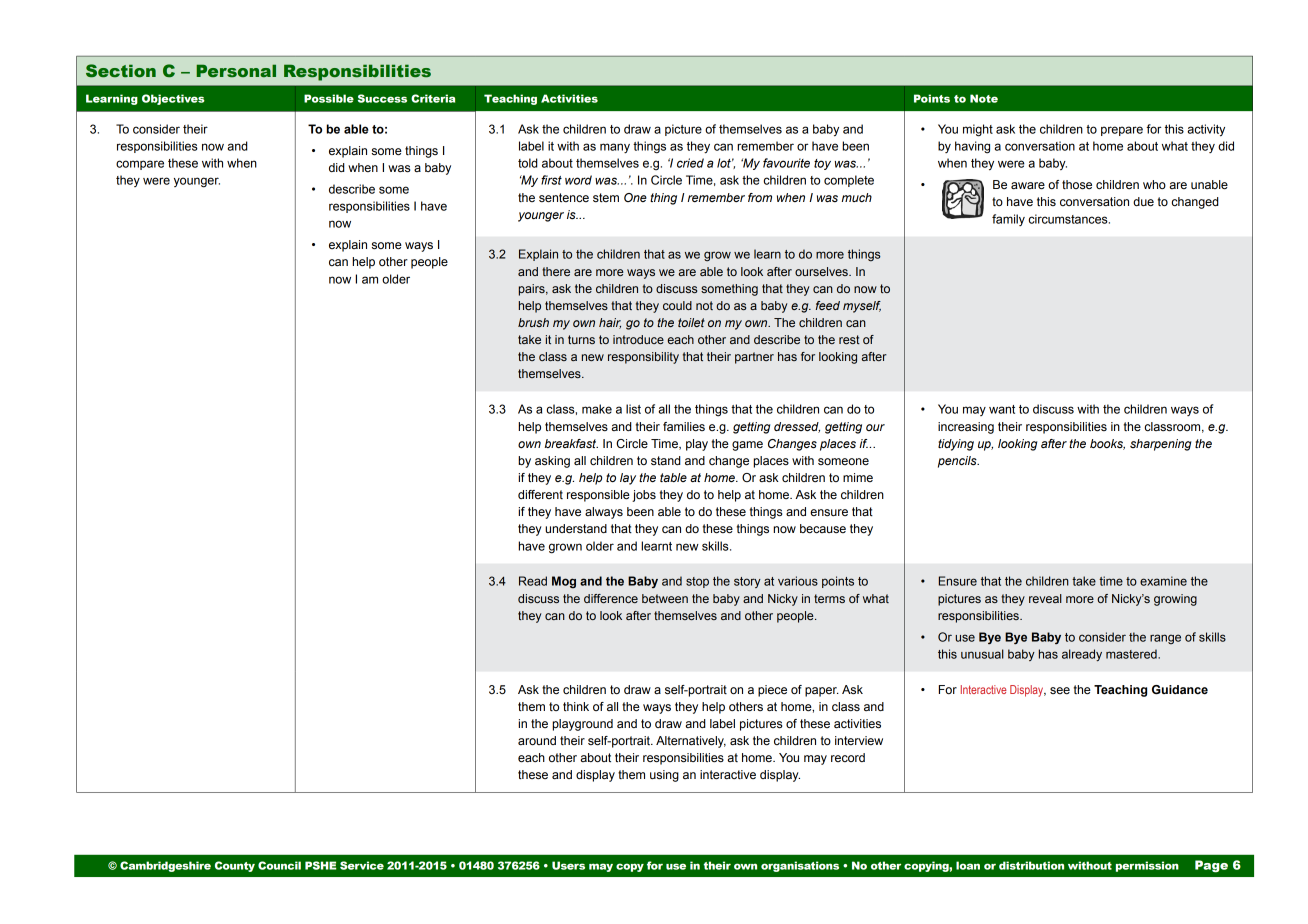 This image has height=924, width=1308. What do you see at coordinates (540, 494) in the image?
I see `different` at bounding box center [540, 494].
